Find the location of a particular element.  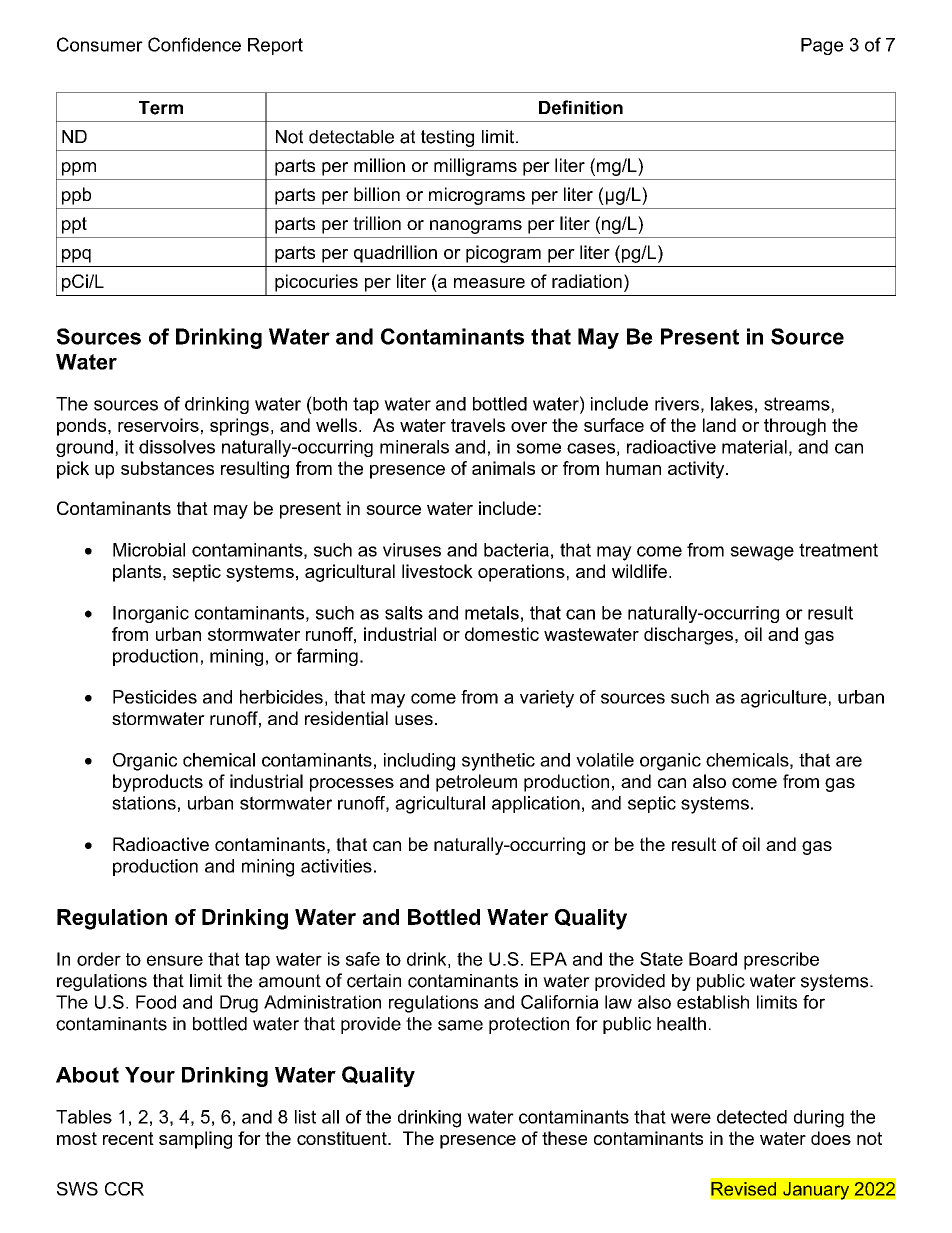

Revised is located at coordinates (743, 1189).
